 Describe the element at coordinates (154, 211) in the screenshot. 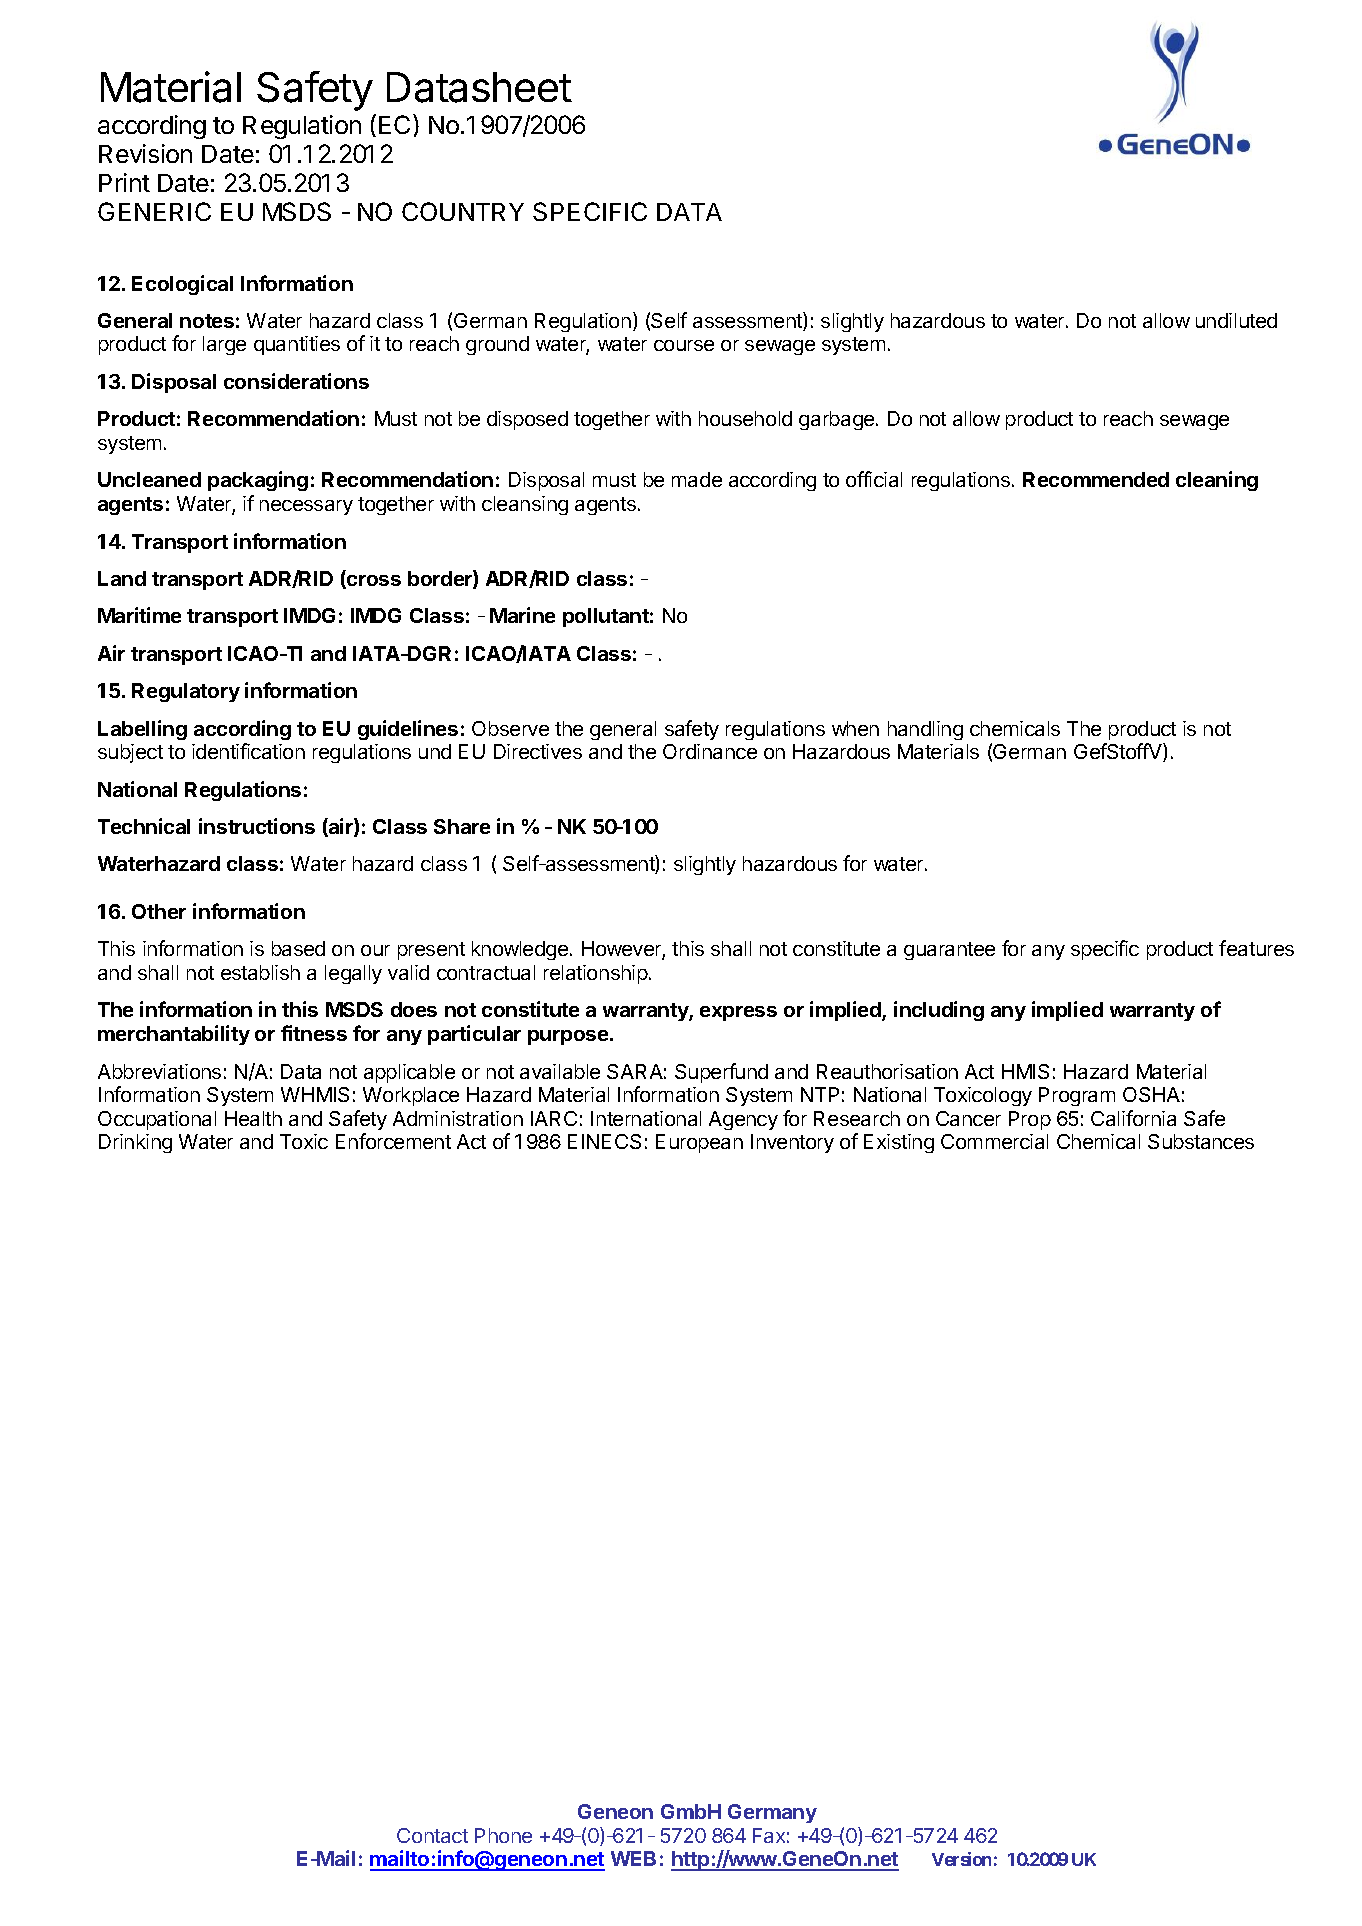

I see `GENERIC` at that location.
